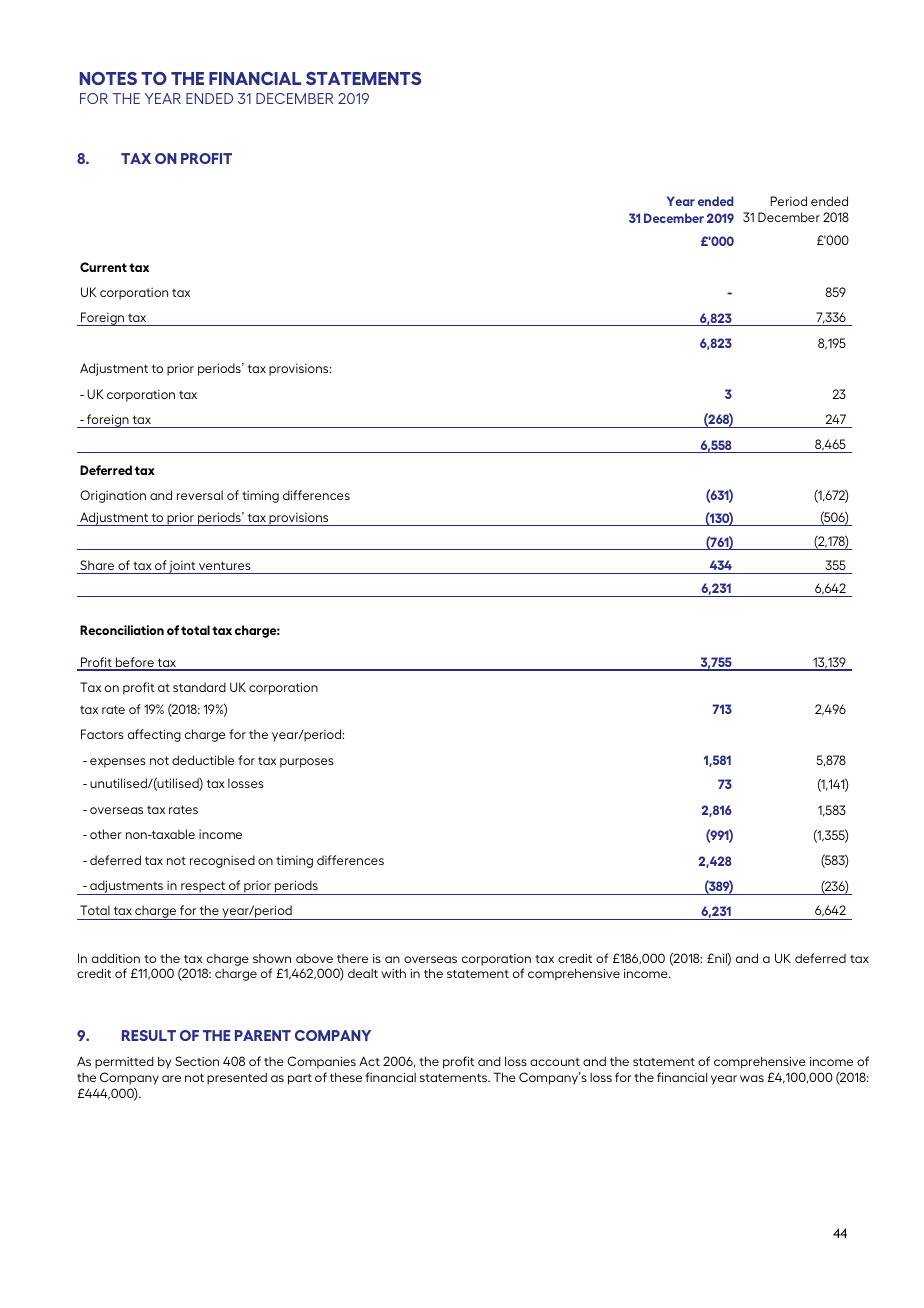  Describe the element at coordinates (307, 763) in the document. I see `purposes` at that location.
